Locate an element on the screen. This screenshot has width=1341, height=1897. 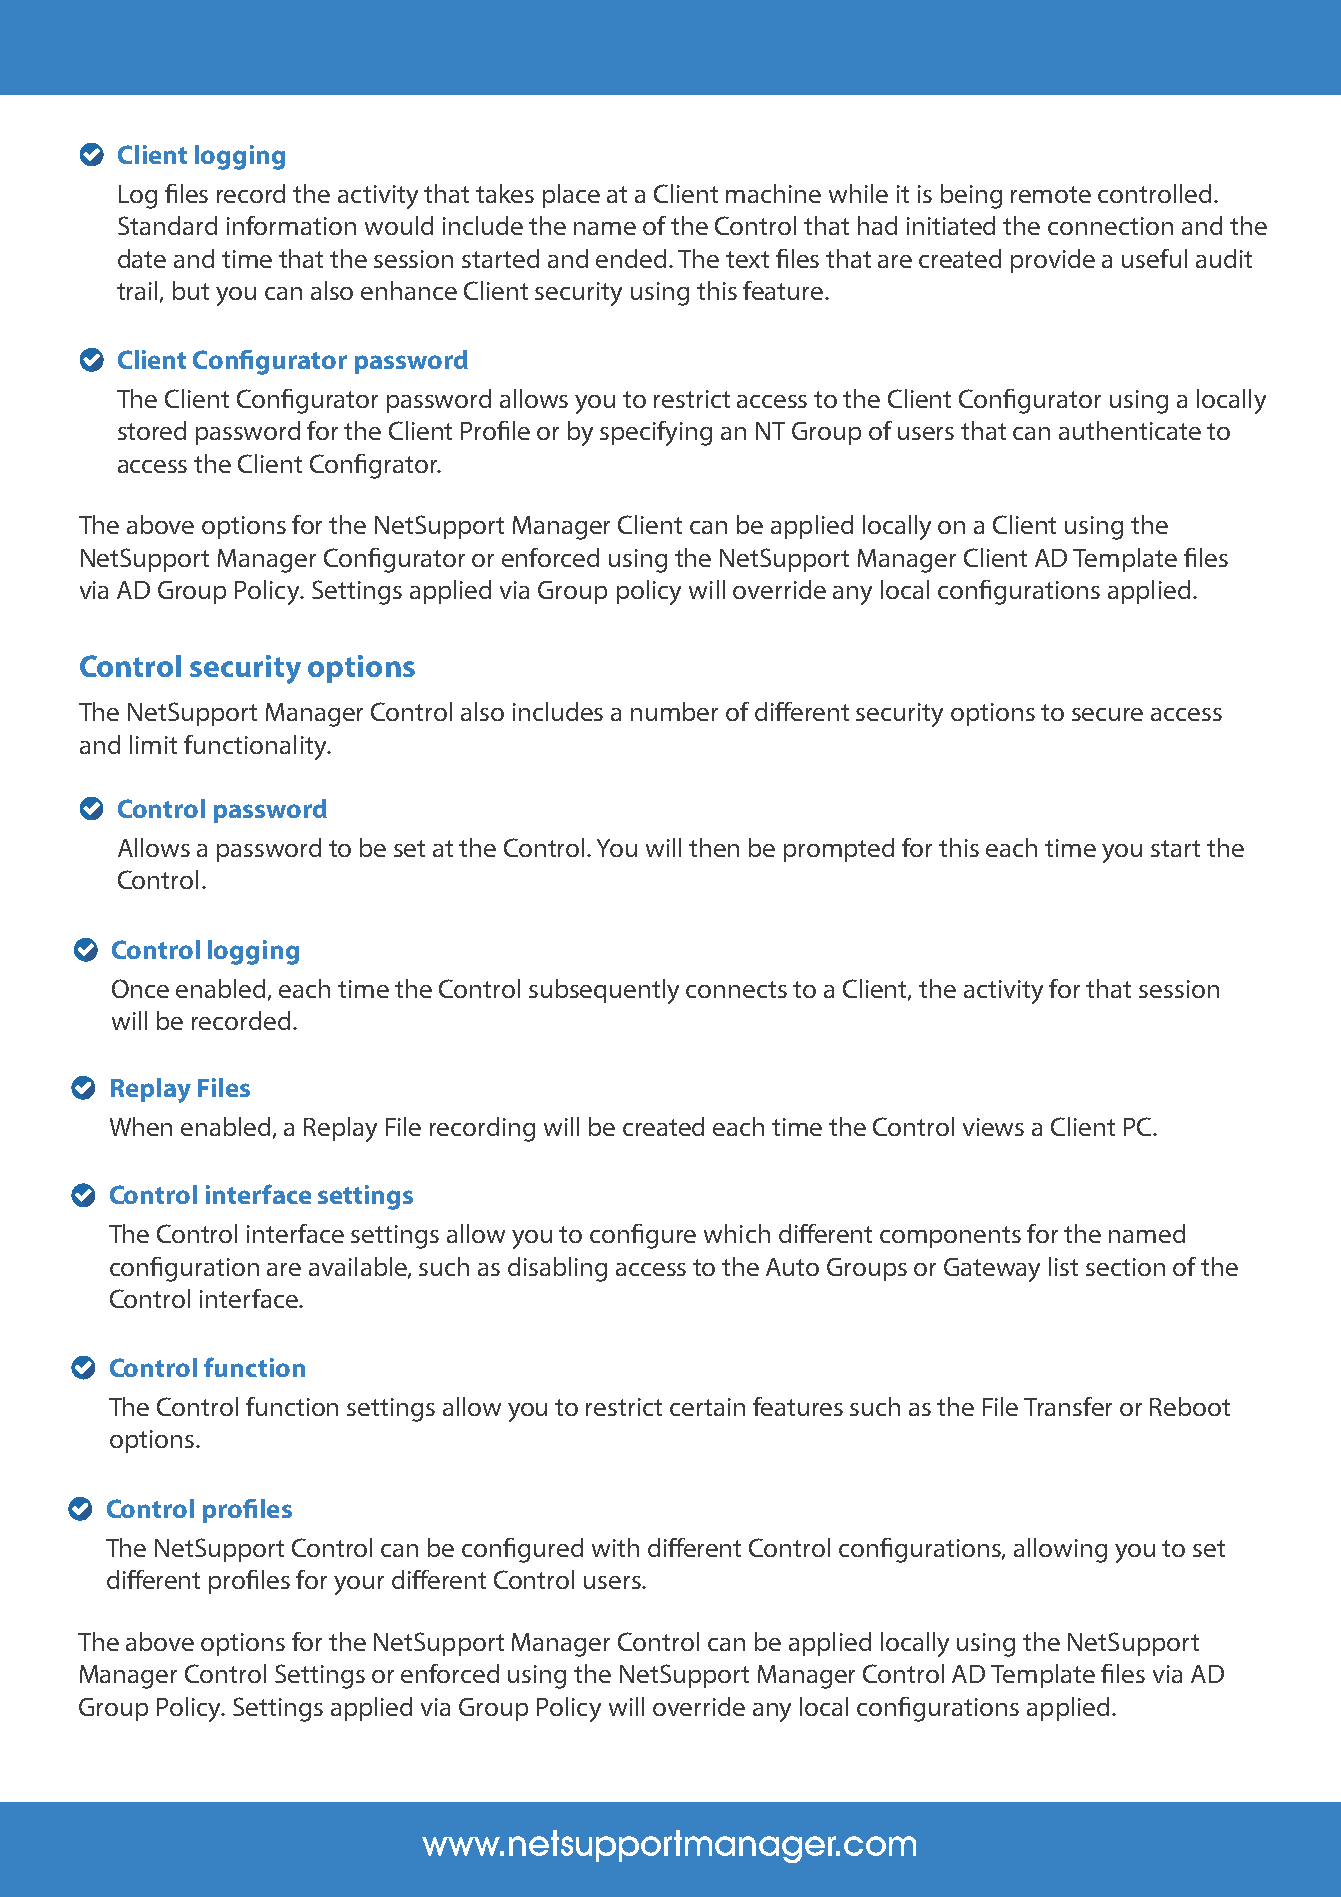
information is located at coordinates (291, 225).
